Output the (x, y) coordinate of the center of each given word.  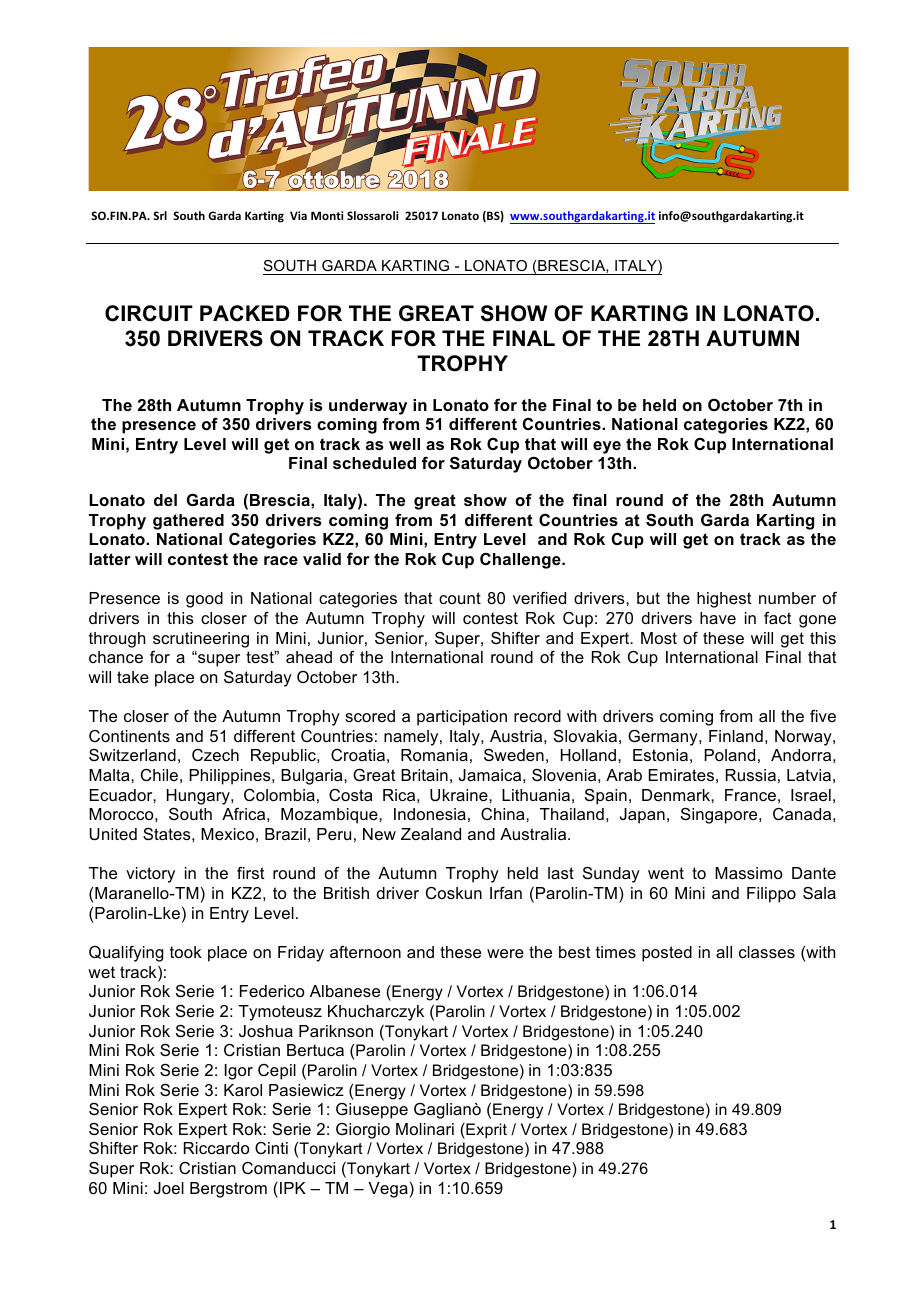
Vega (388, 1190)
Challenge (521, 561)
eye (607, 447)
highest (724, 600)
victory (150, 875)
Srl (160, 215)
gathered (188, 522)
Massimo (748, 873)
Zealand (431, 834)
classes (767, 952)
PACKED (245, 313)
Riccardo (216, 1148)
